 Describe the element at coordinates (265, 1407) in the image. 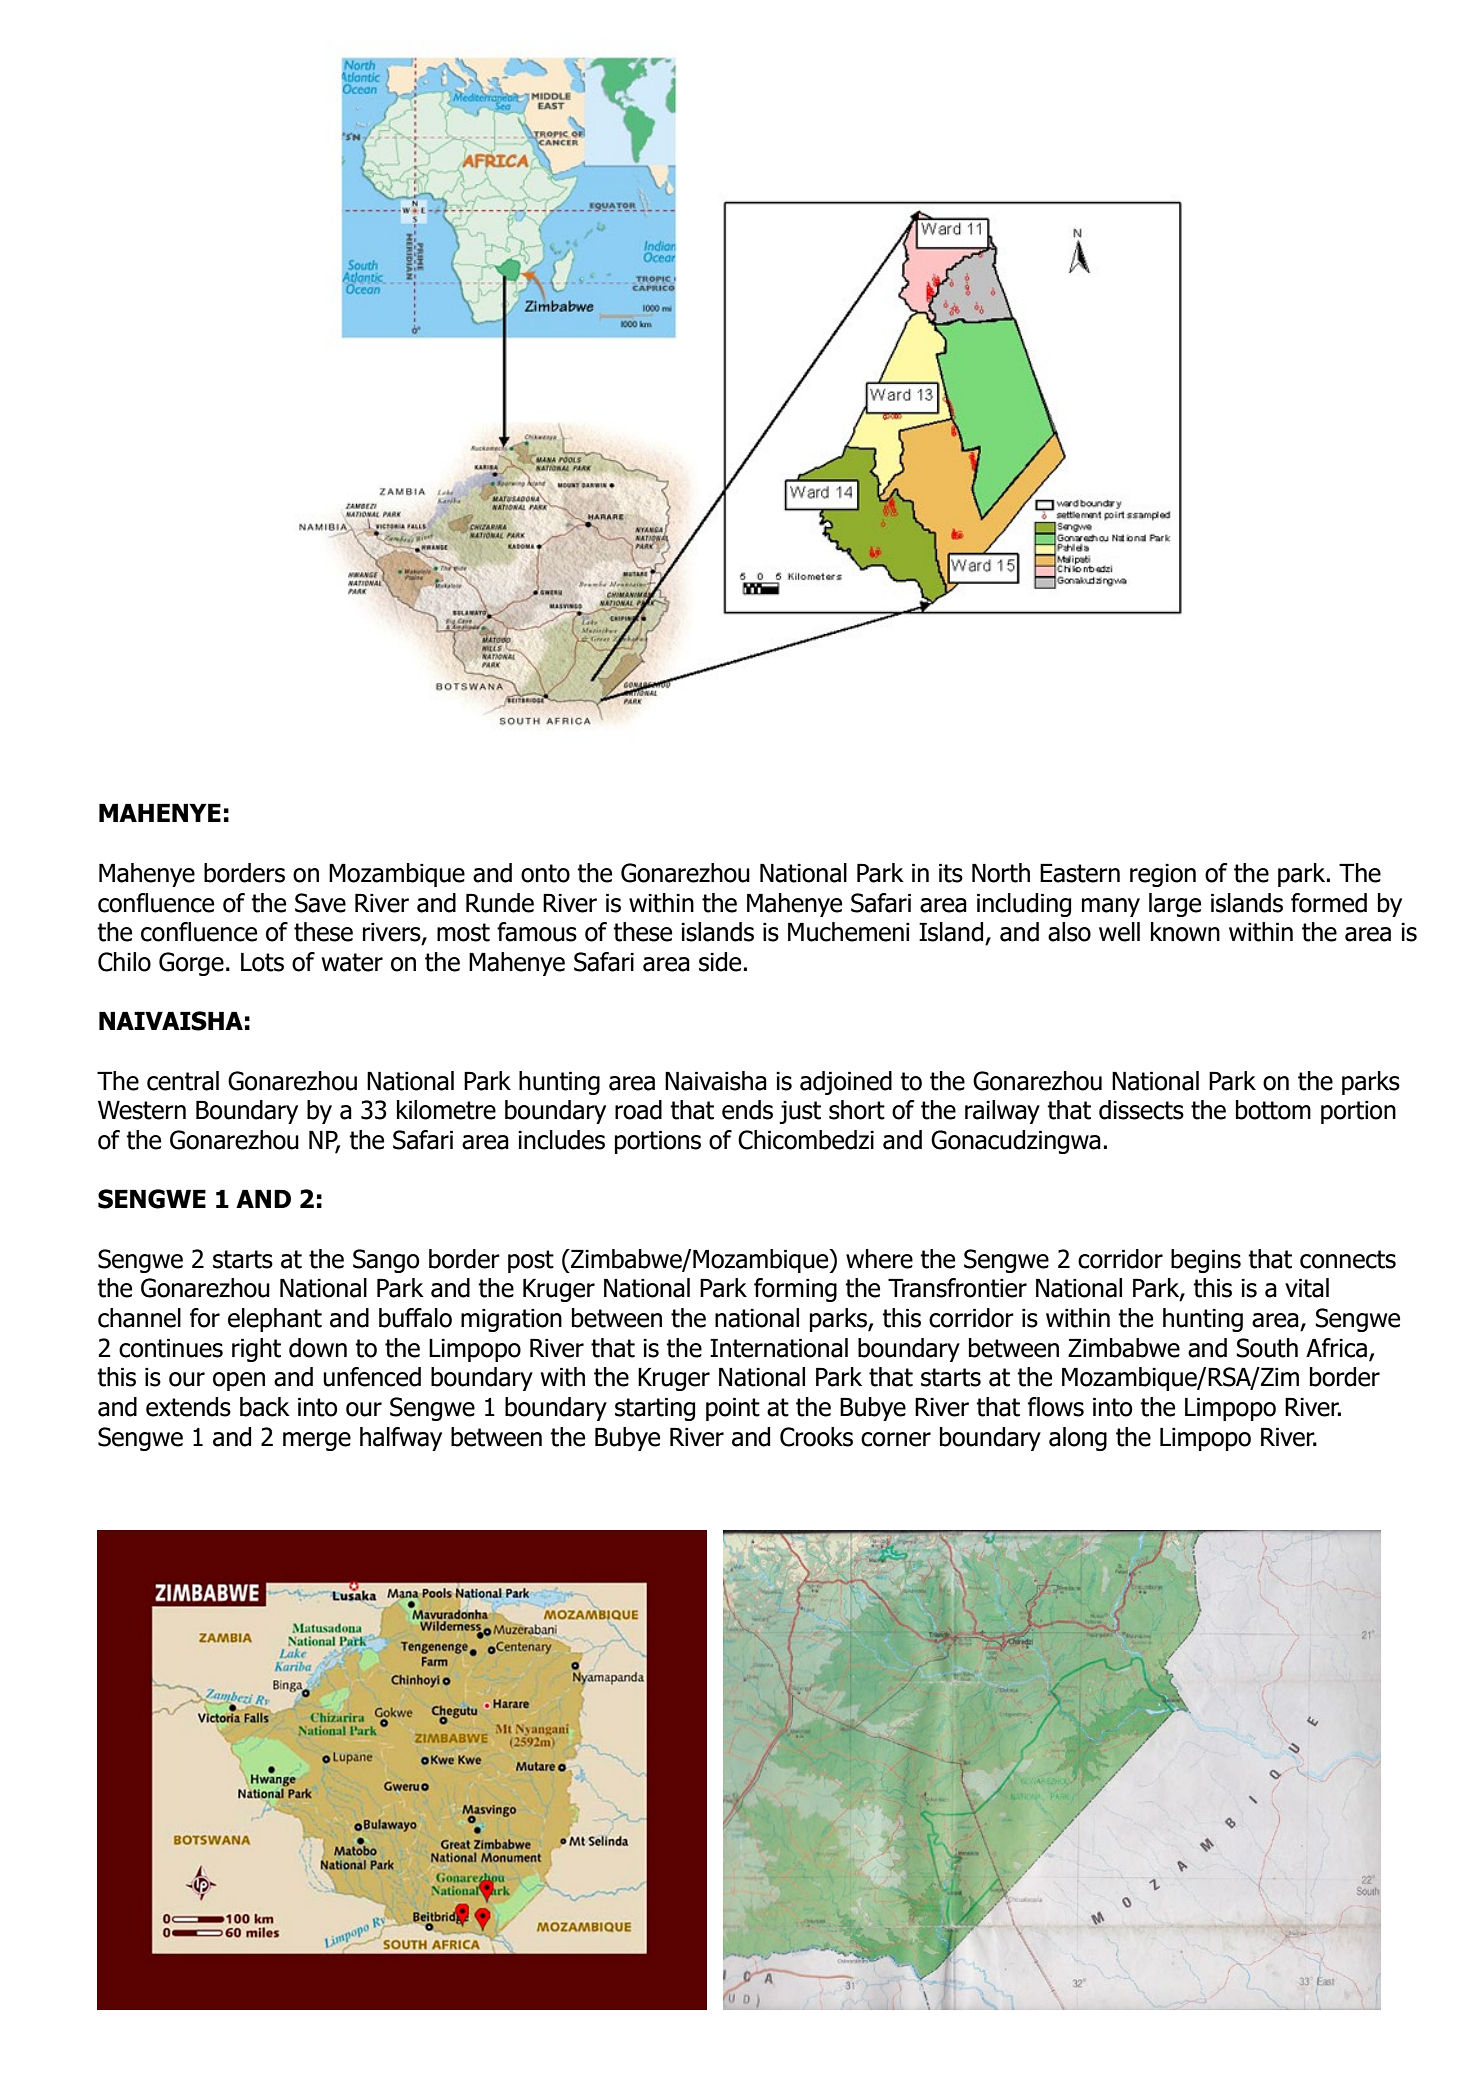

I see `back` at that location.
